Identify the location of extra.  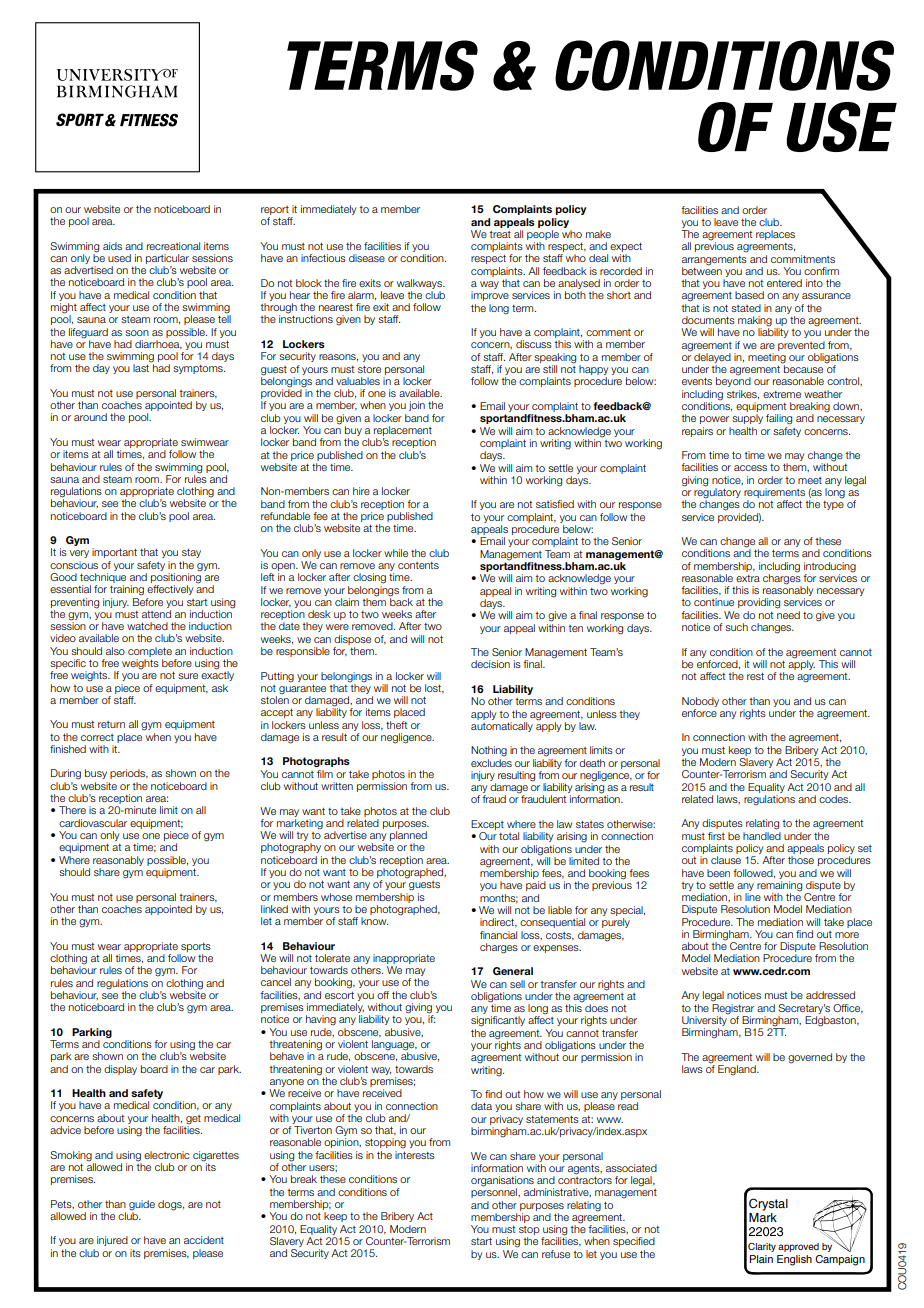
(748, 578).
